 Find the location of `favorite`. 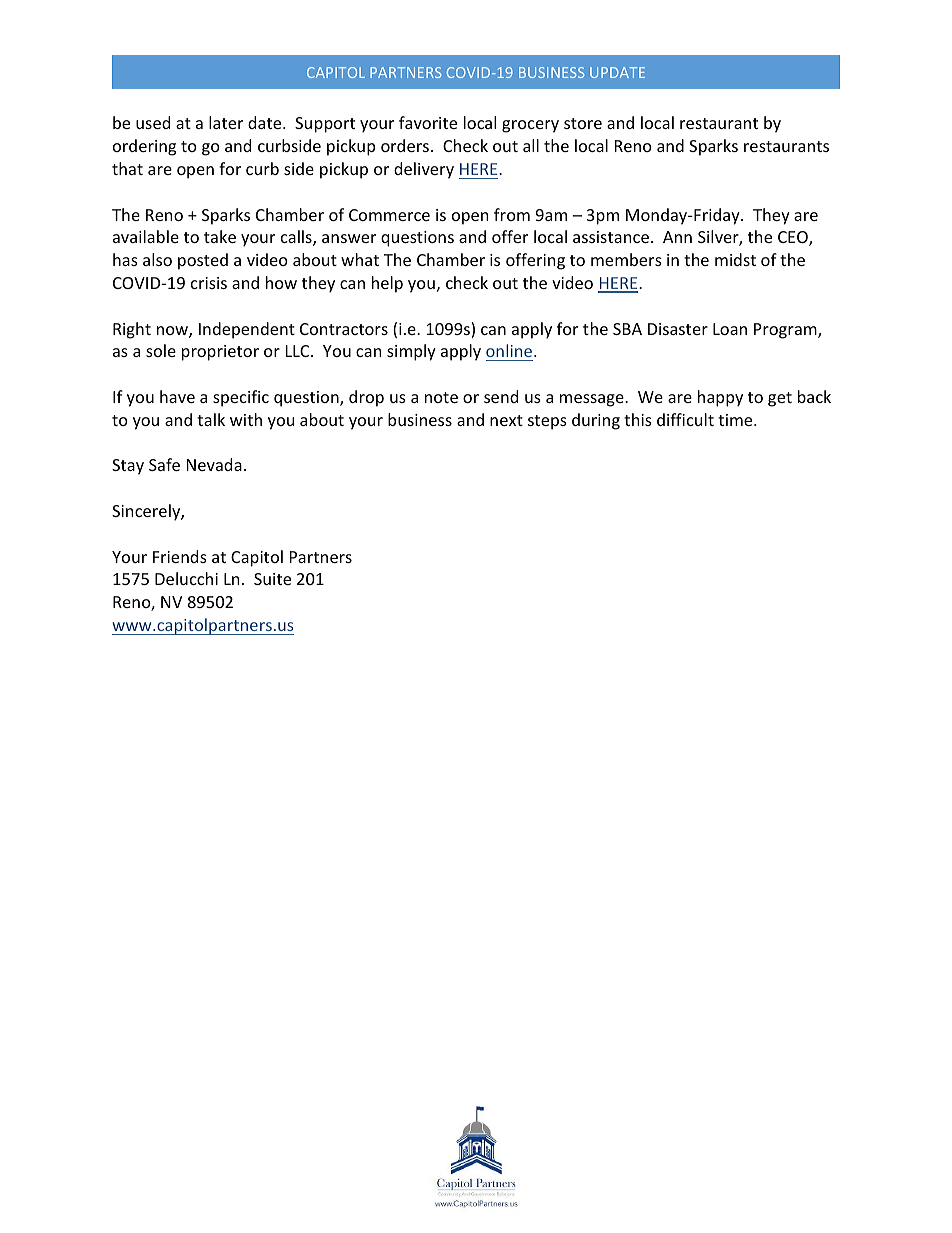

favorite is located at coordinates (428, 122).
